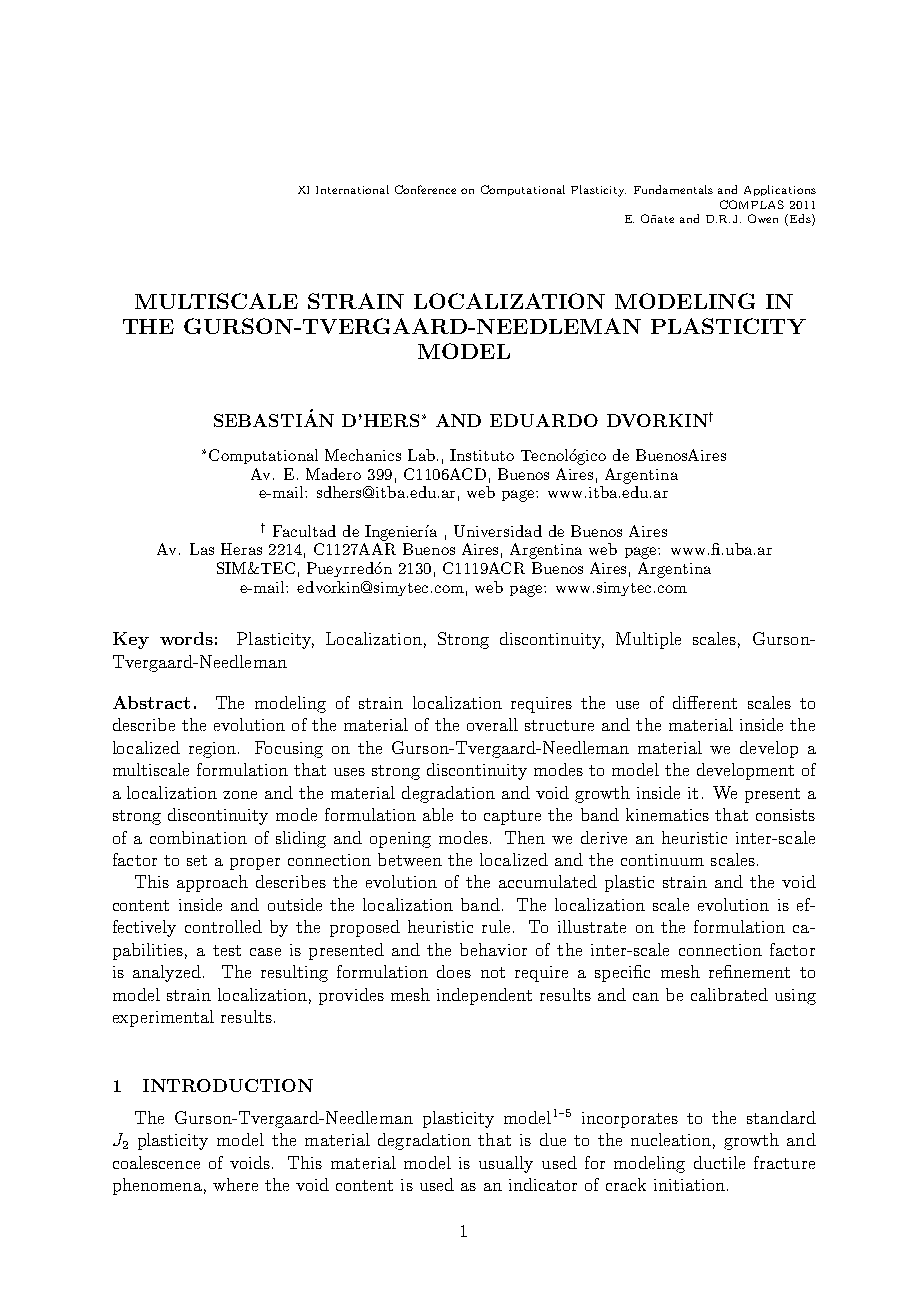 The height and width of the image is (1308, 924). I want to click on test, so click(227, 950).
